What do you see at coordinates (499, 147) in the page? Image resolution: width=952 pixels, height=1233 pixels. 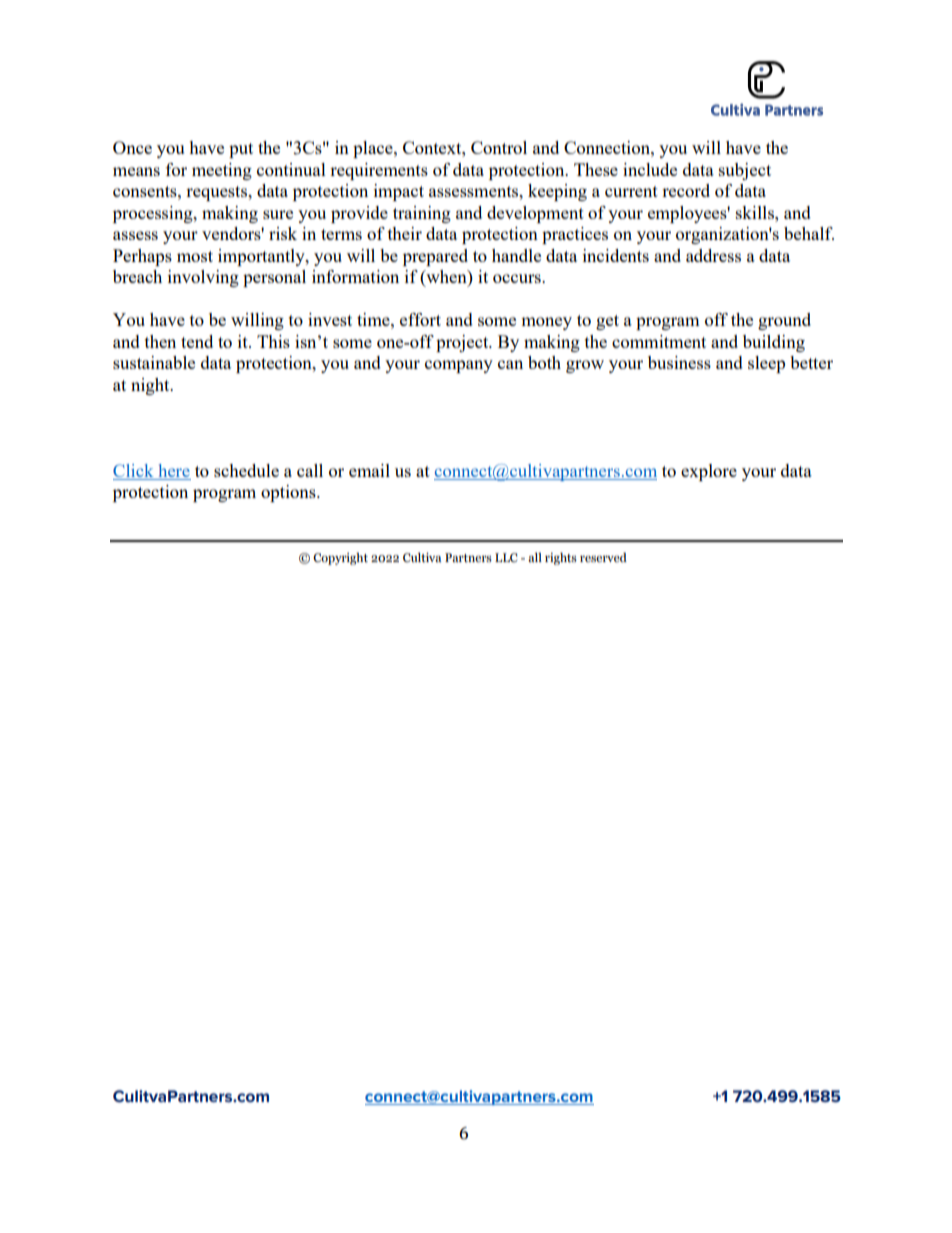 I see `Control` at bounding box center [499, 147].
